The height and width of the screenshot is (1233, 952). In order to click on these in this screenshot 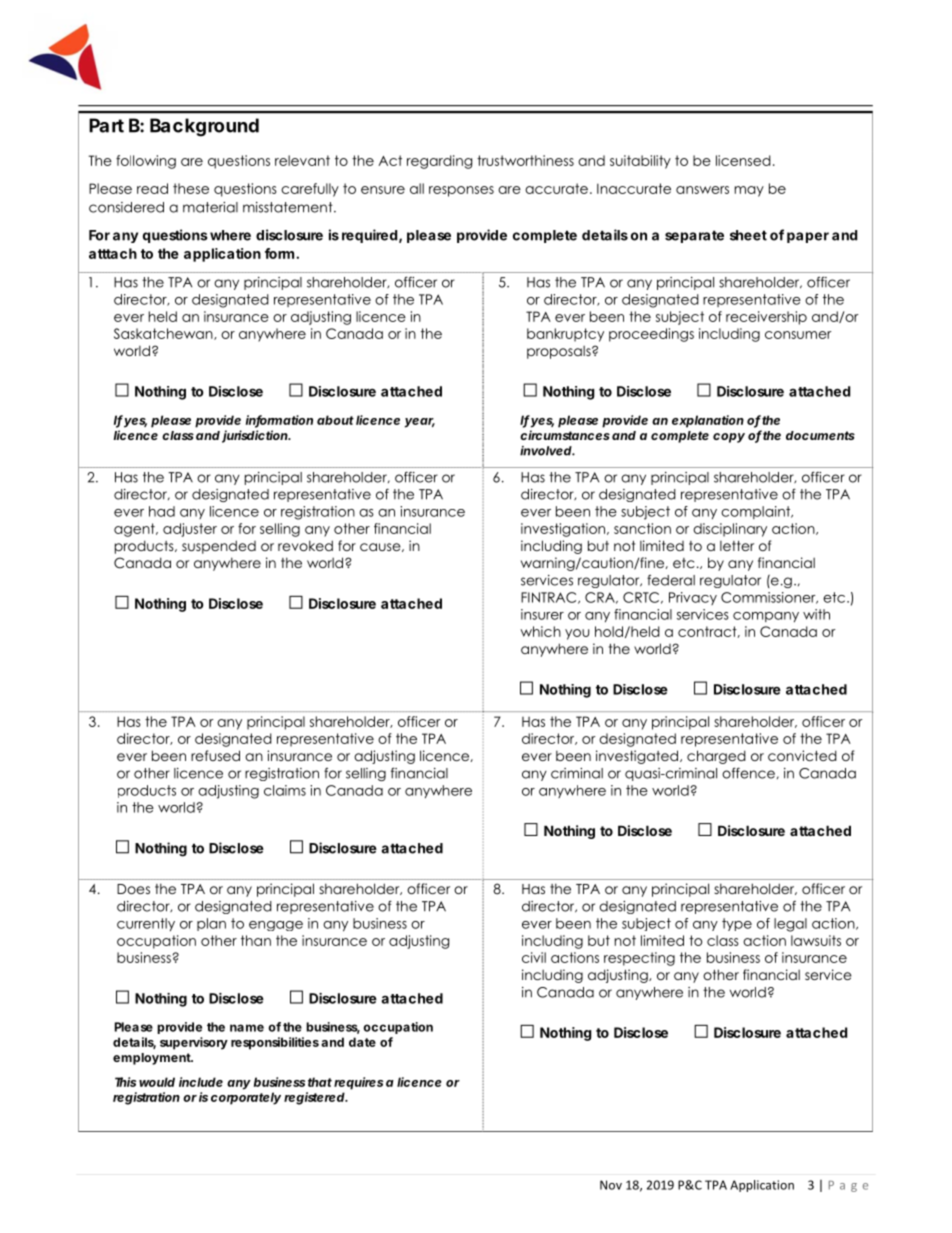, I will do `click(191, 188)`.
